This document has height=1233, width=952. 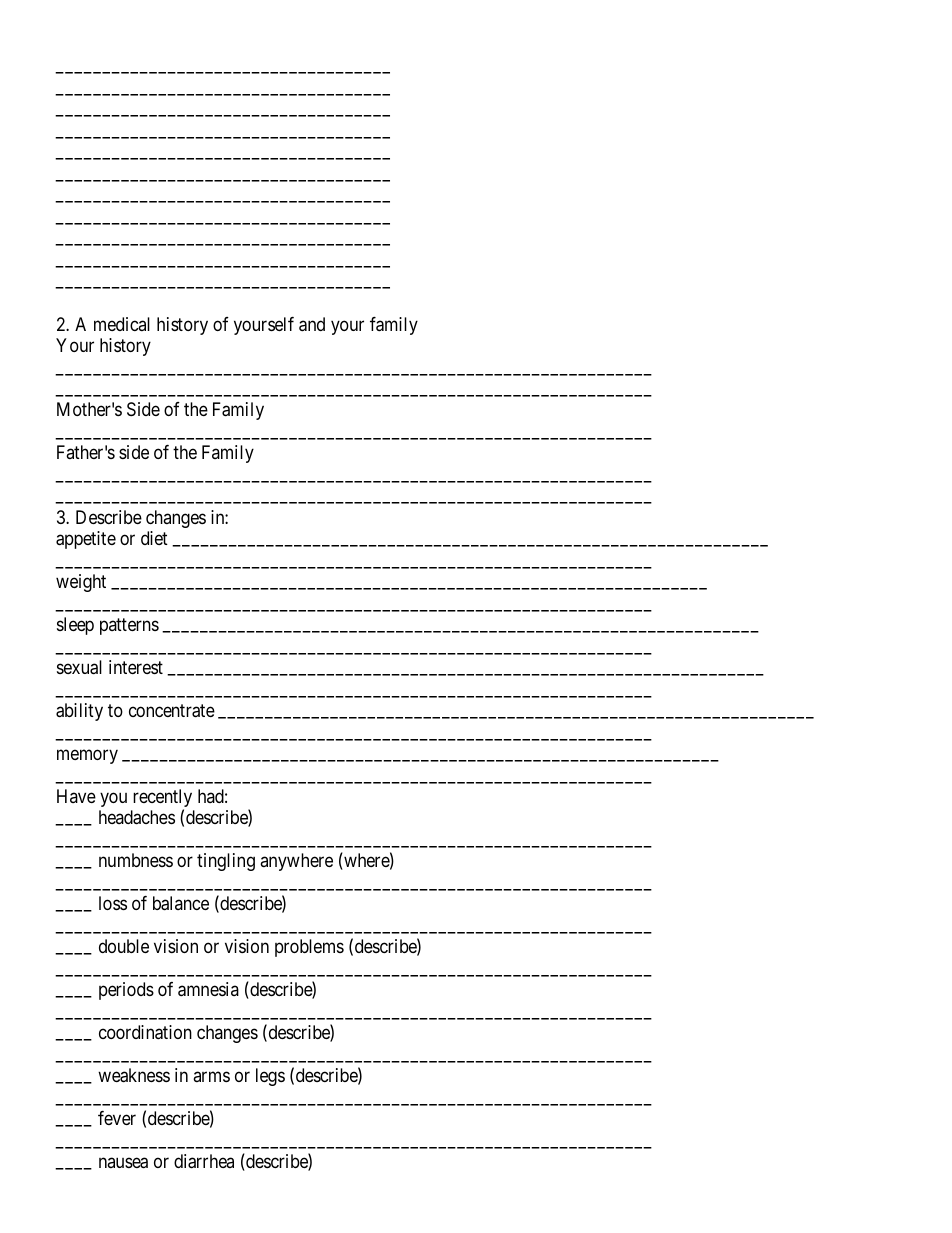 I want to click on diarrhea, so click(x=204, y=1161).
